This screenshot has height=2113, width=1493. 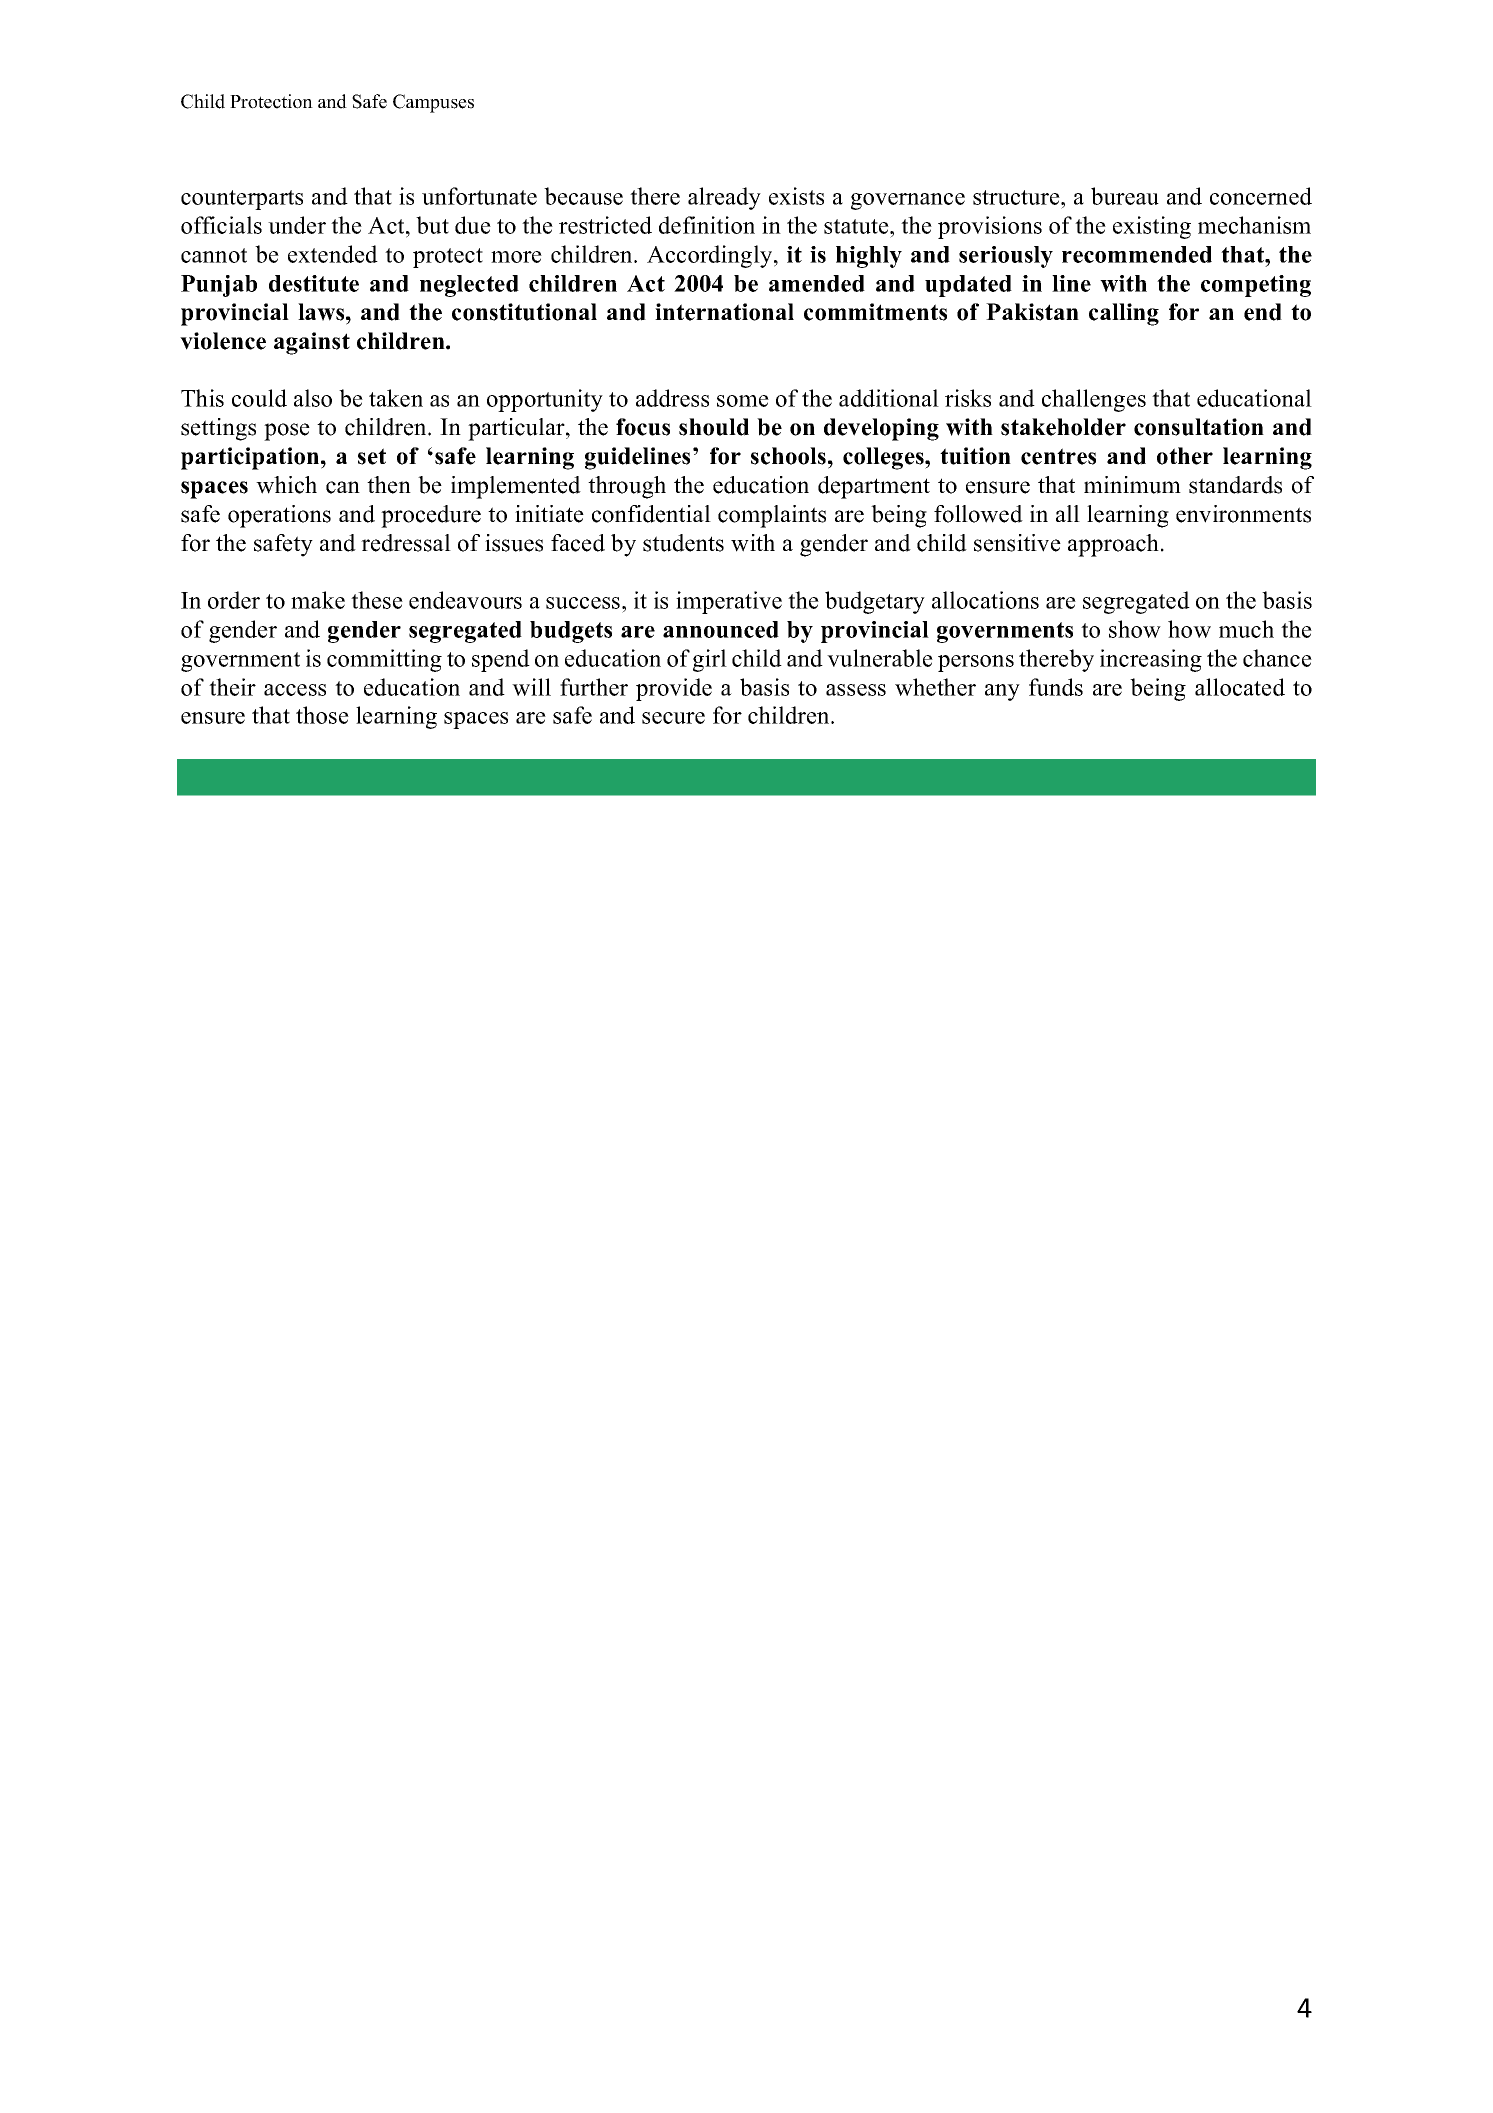 I want to click on also, so click(x=313, y=398).
